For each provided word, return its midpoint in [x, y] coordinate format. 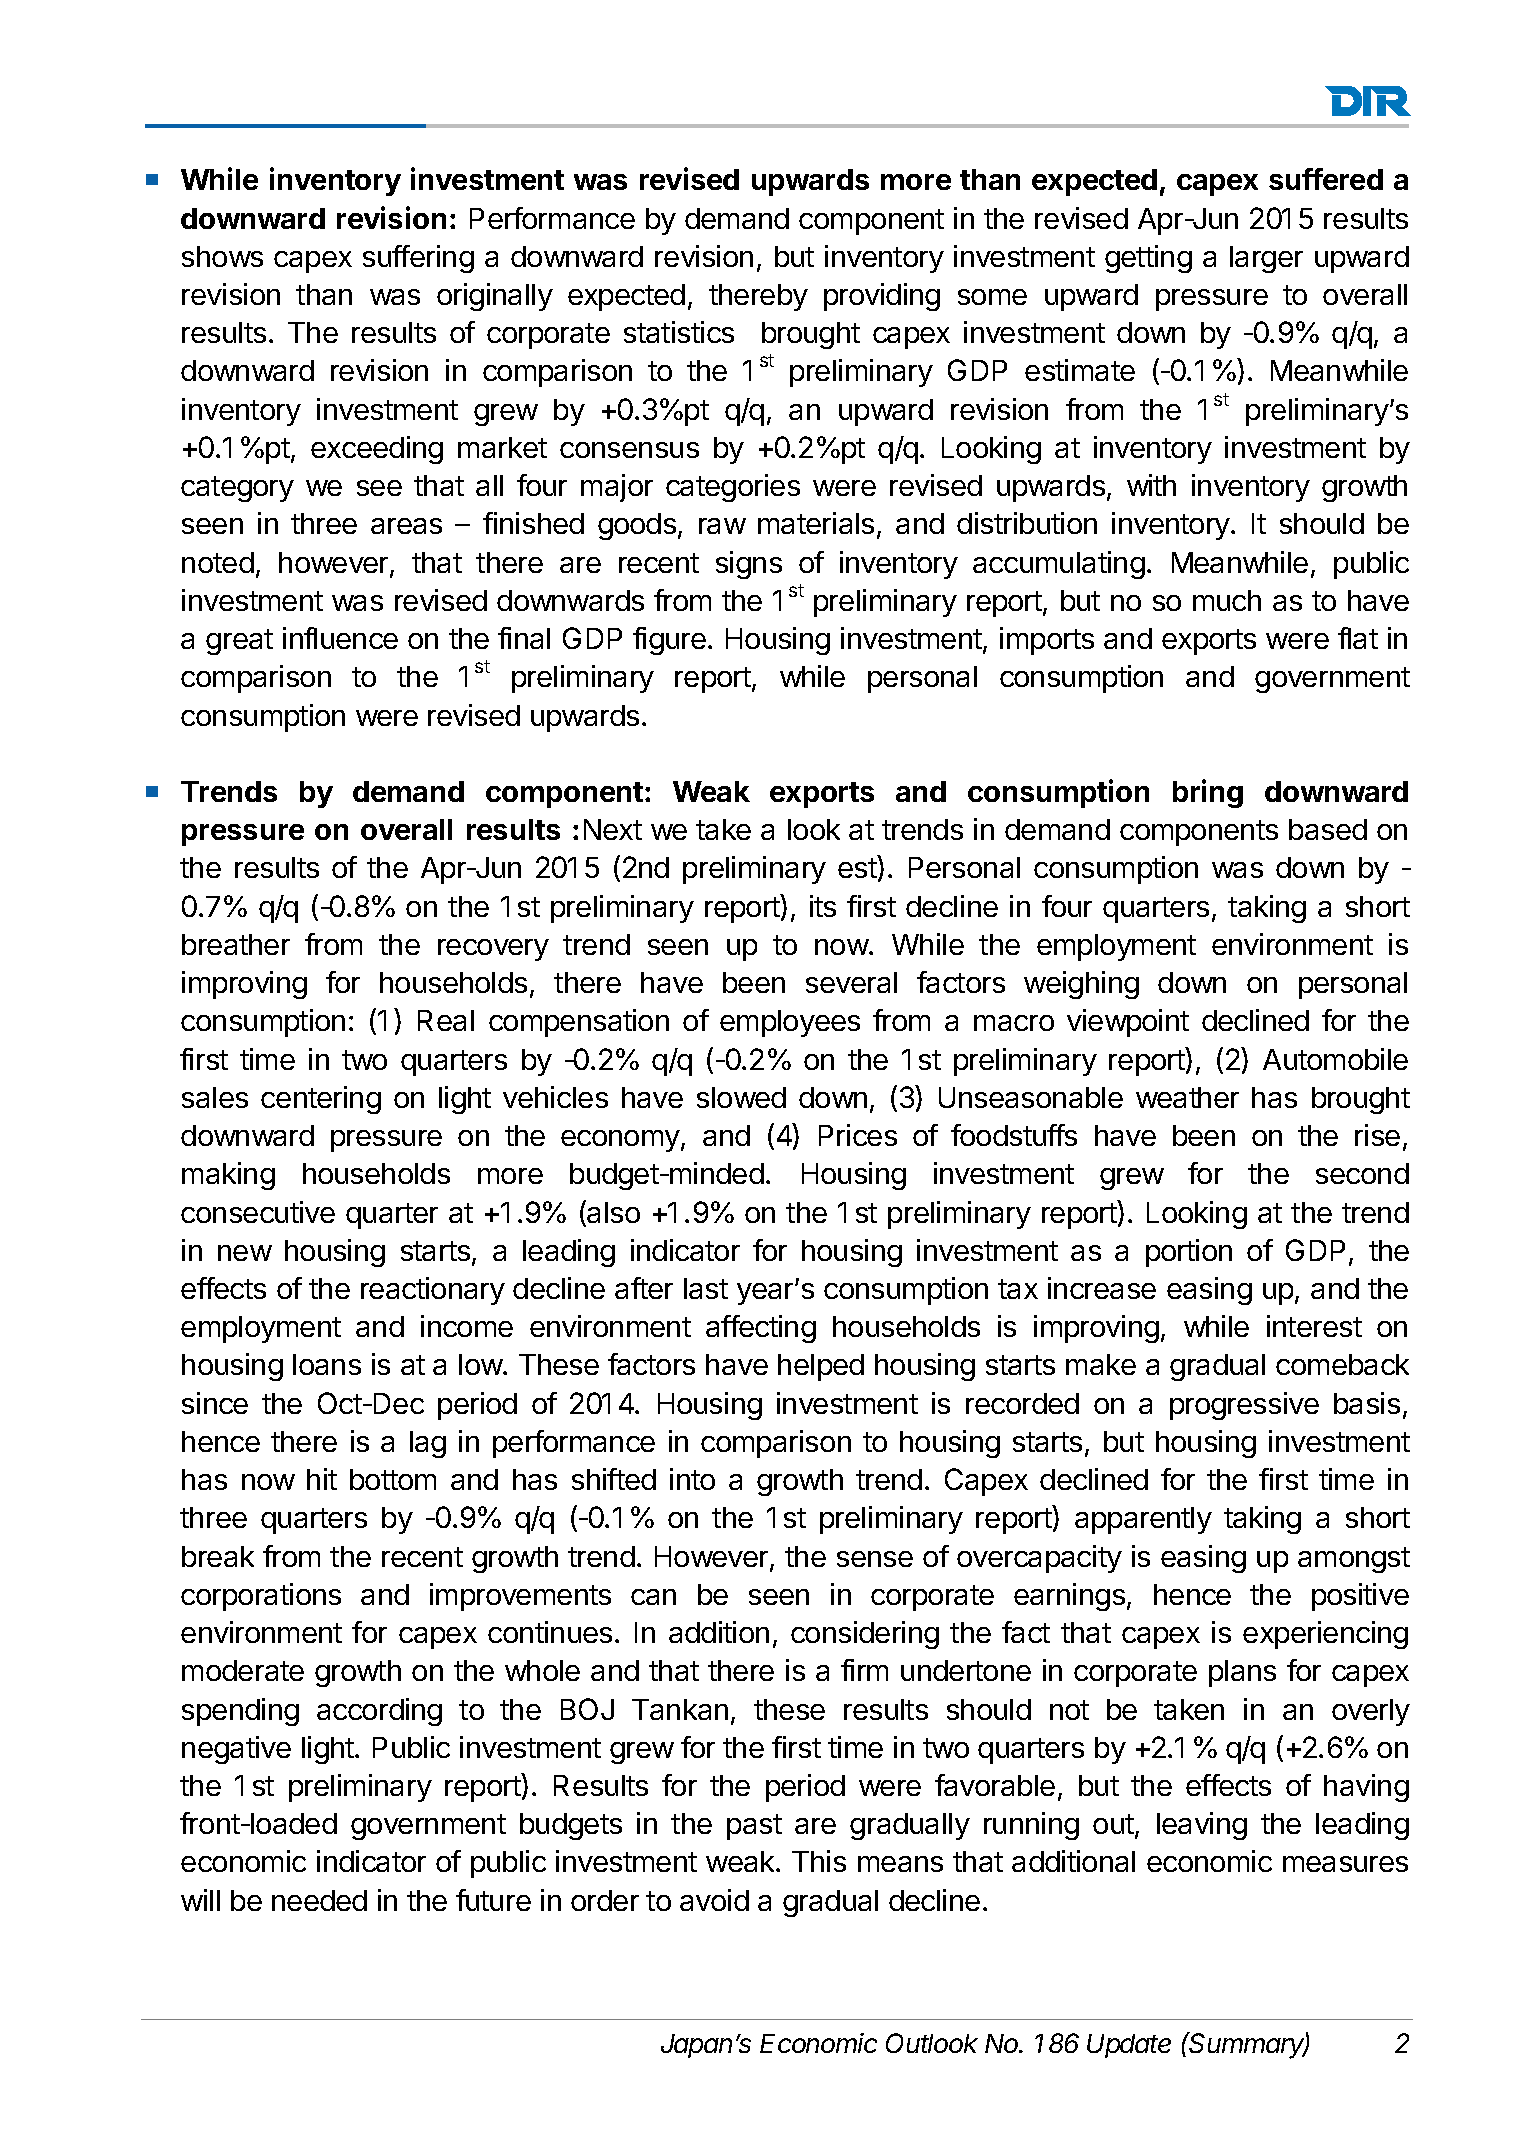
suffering [418, 259]
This [819, 1861]
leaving [1202, 1826]
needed [319, 1900]
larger [1266, 259]
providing [882, 297]
